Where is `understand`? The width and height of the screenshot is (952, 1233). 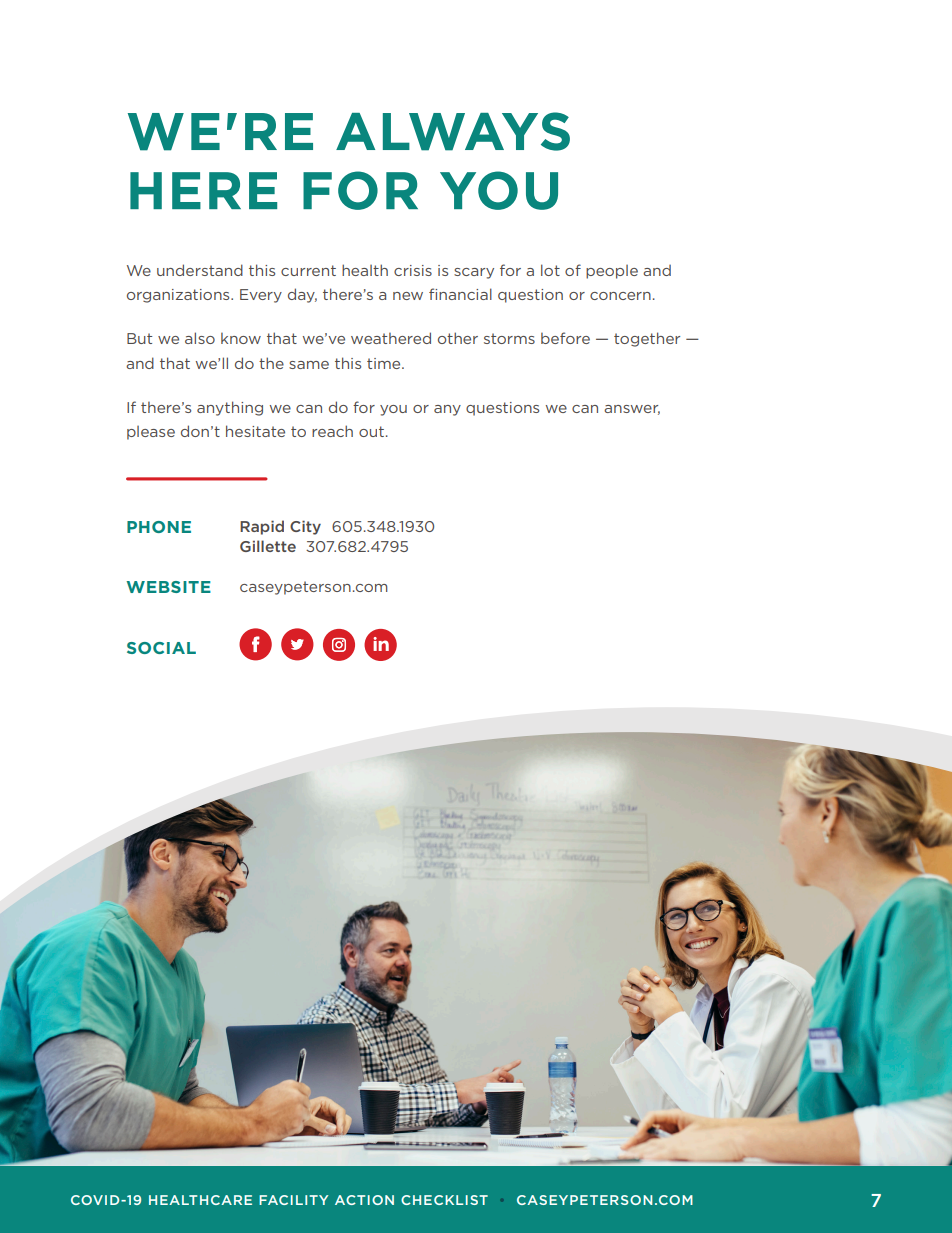 understand is located at coordinates (200, 270).
